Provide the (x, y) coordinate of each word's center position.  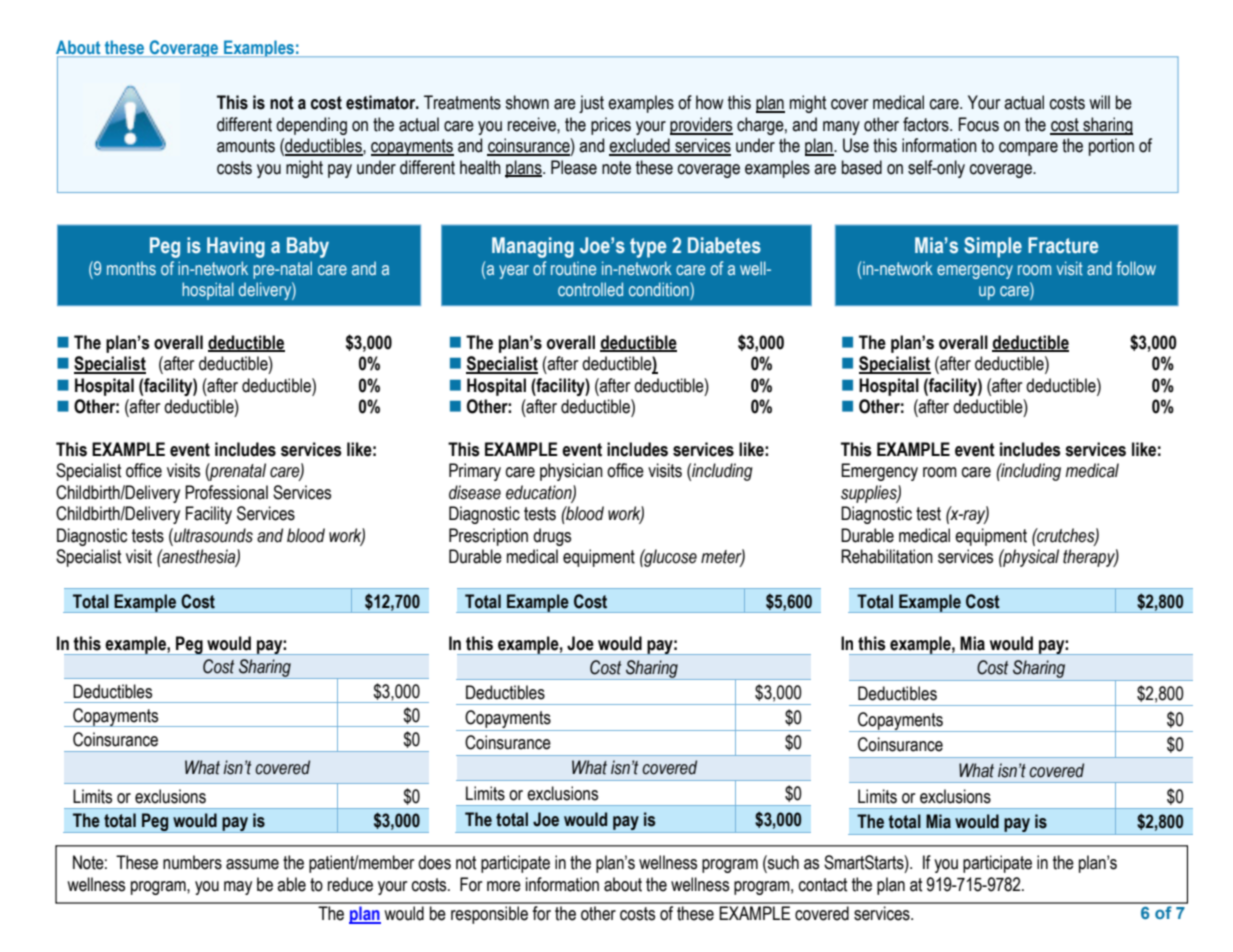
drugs (552, 537)
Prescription (488, 537)
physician (571, 472)
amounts (246, 146)
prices (611, 126)
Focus (979, 124)
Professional (226, 492)
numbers (192, 862)
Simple (993, 247)
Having (236, 247)
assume (252, 864)
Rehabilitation (887, 556)
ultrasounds (212, 535)
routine (573, 268)
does (434, 862)
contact (823, 885)
